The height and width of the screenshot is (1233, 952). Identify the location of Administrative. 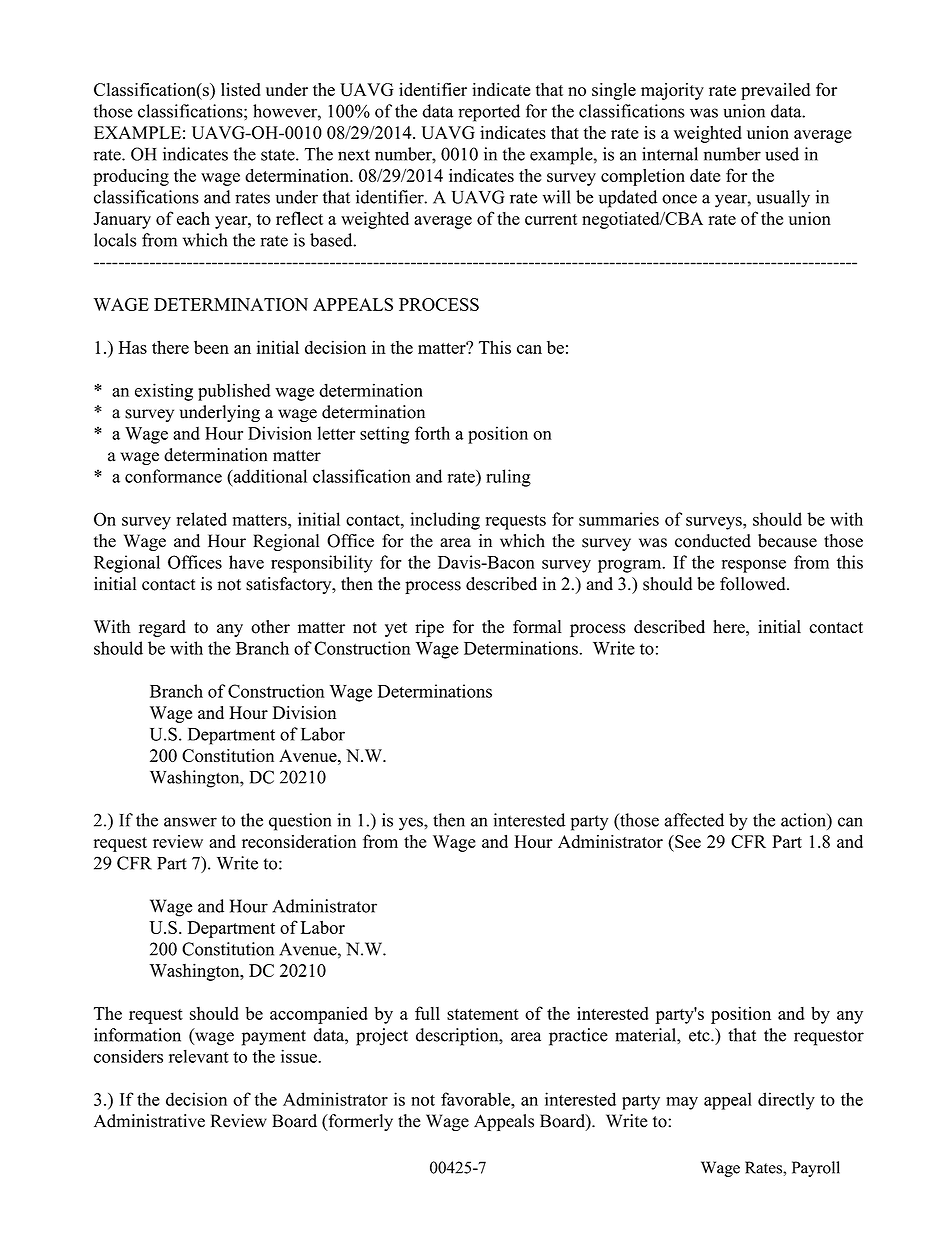
(149, 1121).
